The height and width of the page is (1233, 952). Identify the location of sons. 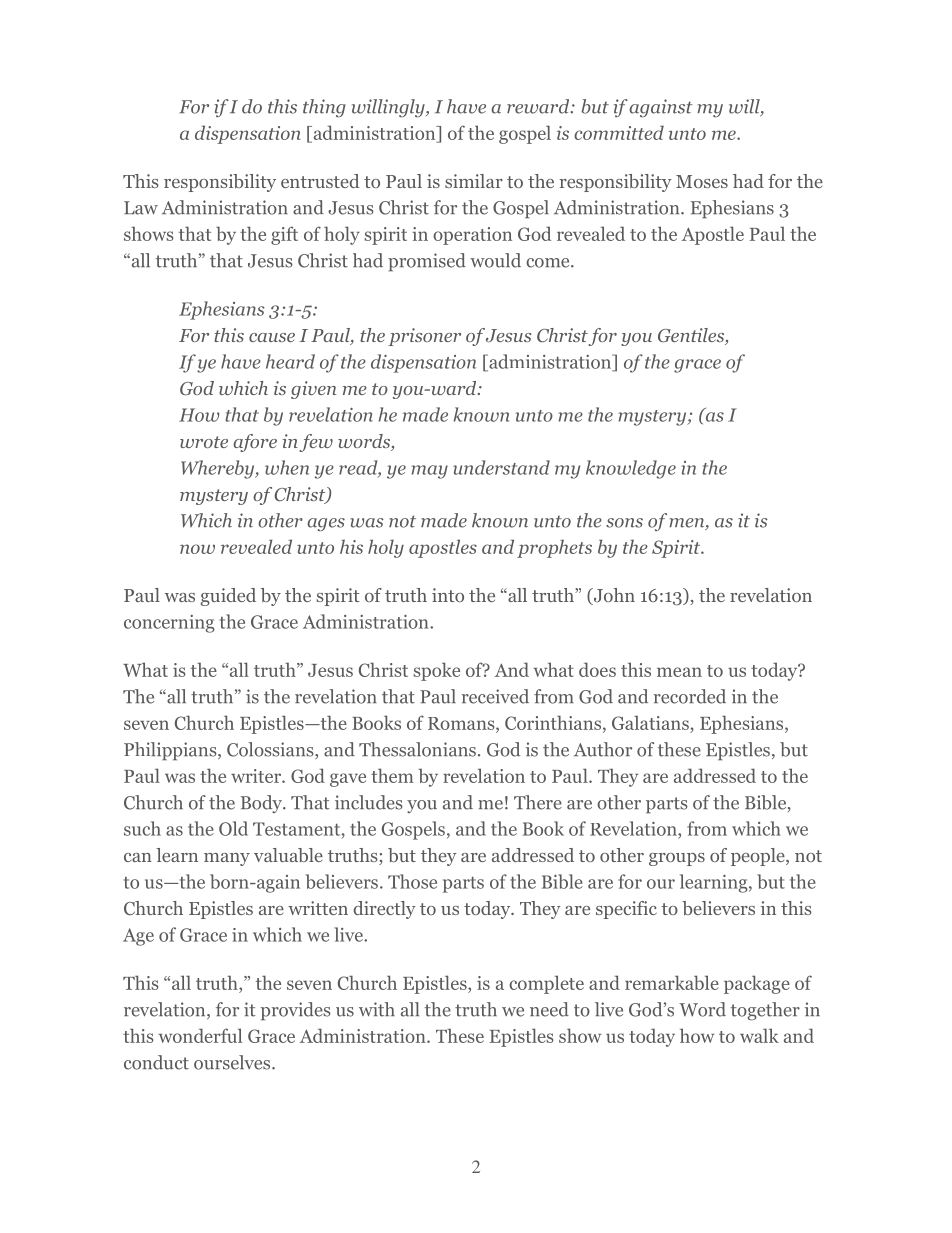
(624, 523).
